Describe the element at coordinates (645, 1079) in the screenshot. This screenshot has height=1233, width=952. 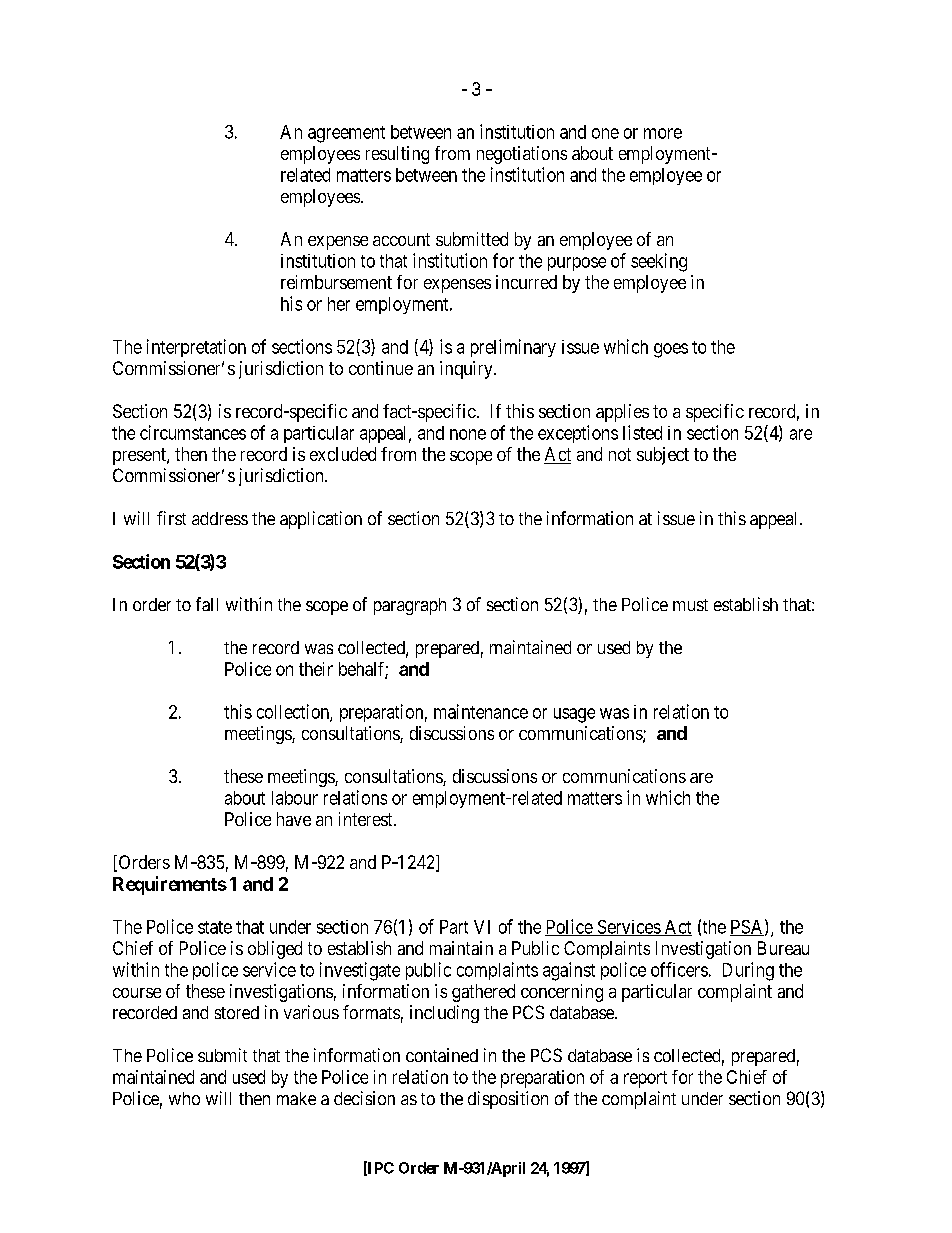
I see `report` at that location.
